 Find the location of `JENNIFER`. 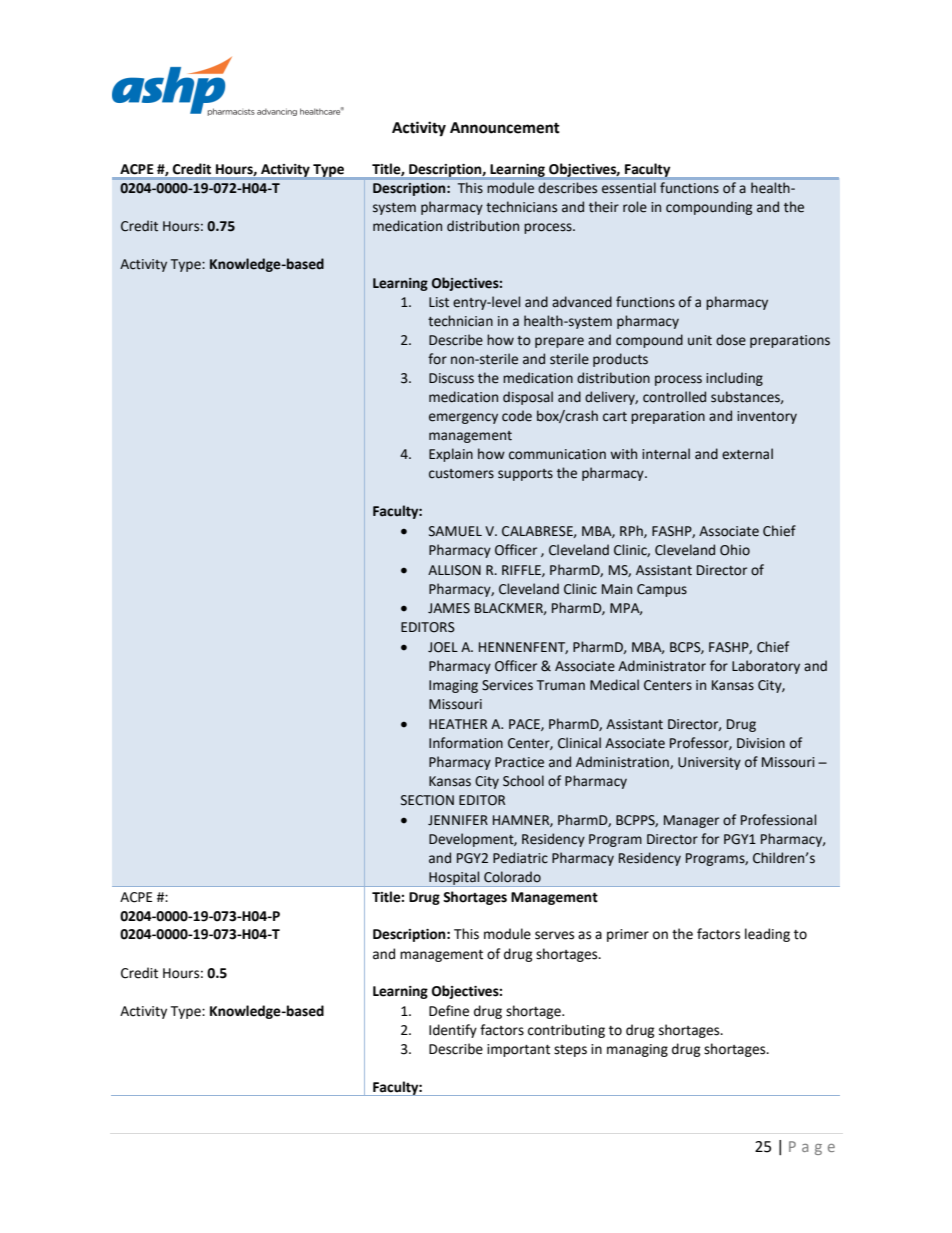

JENNIFER is located at coordinates (458, 820).
